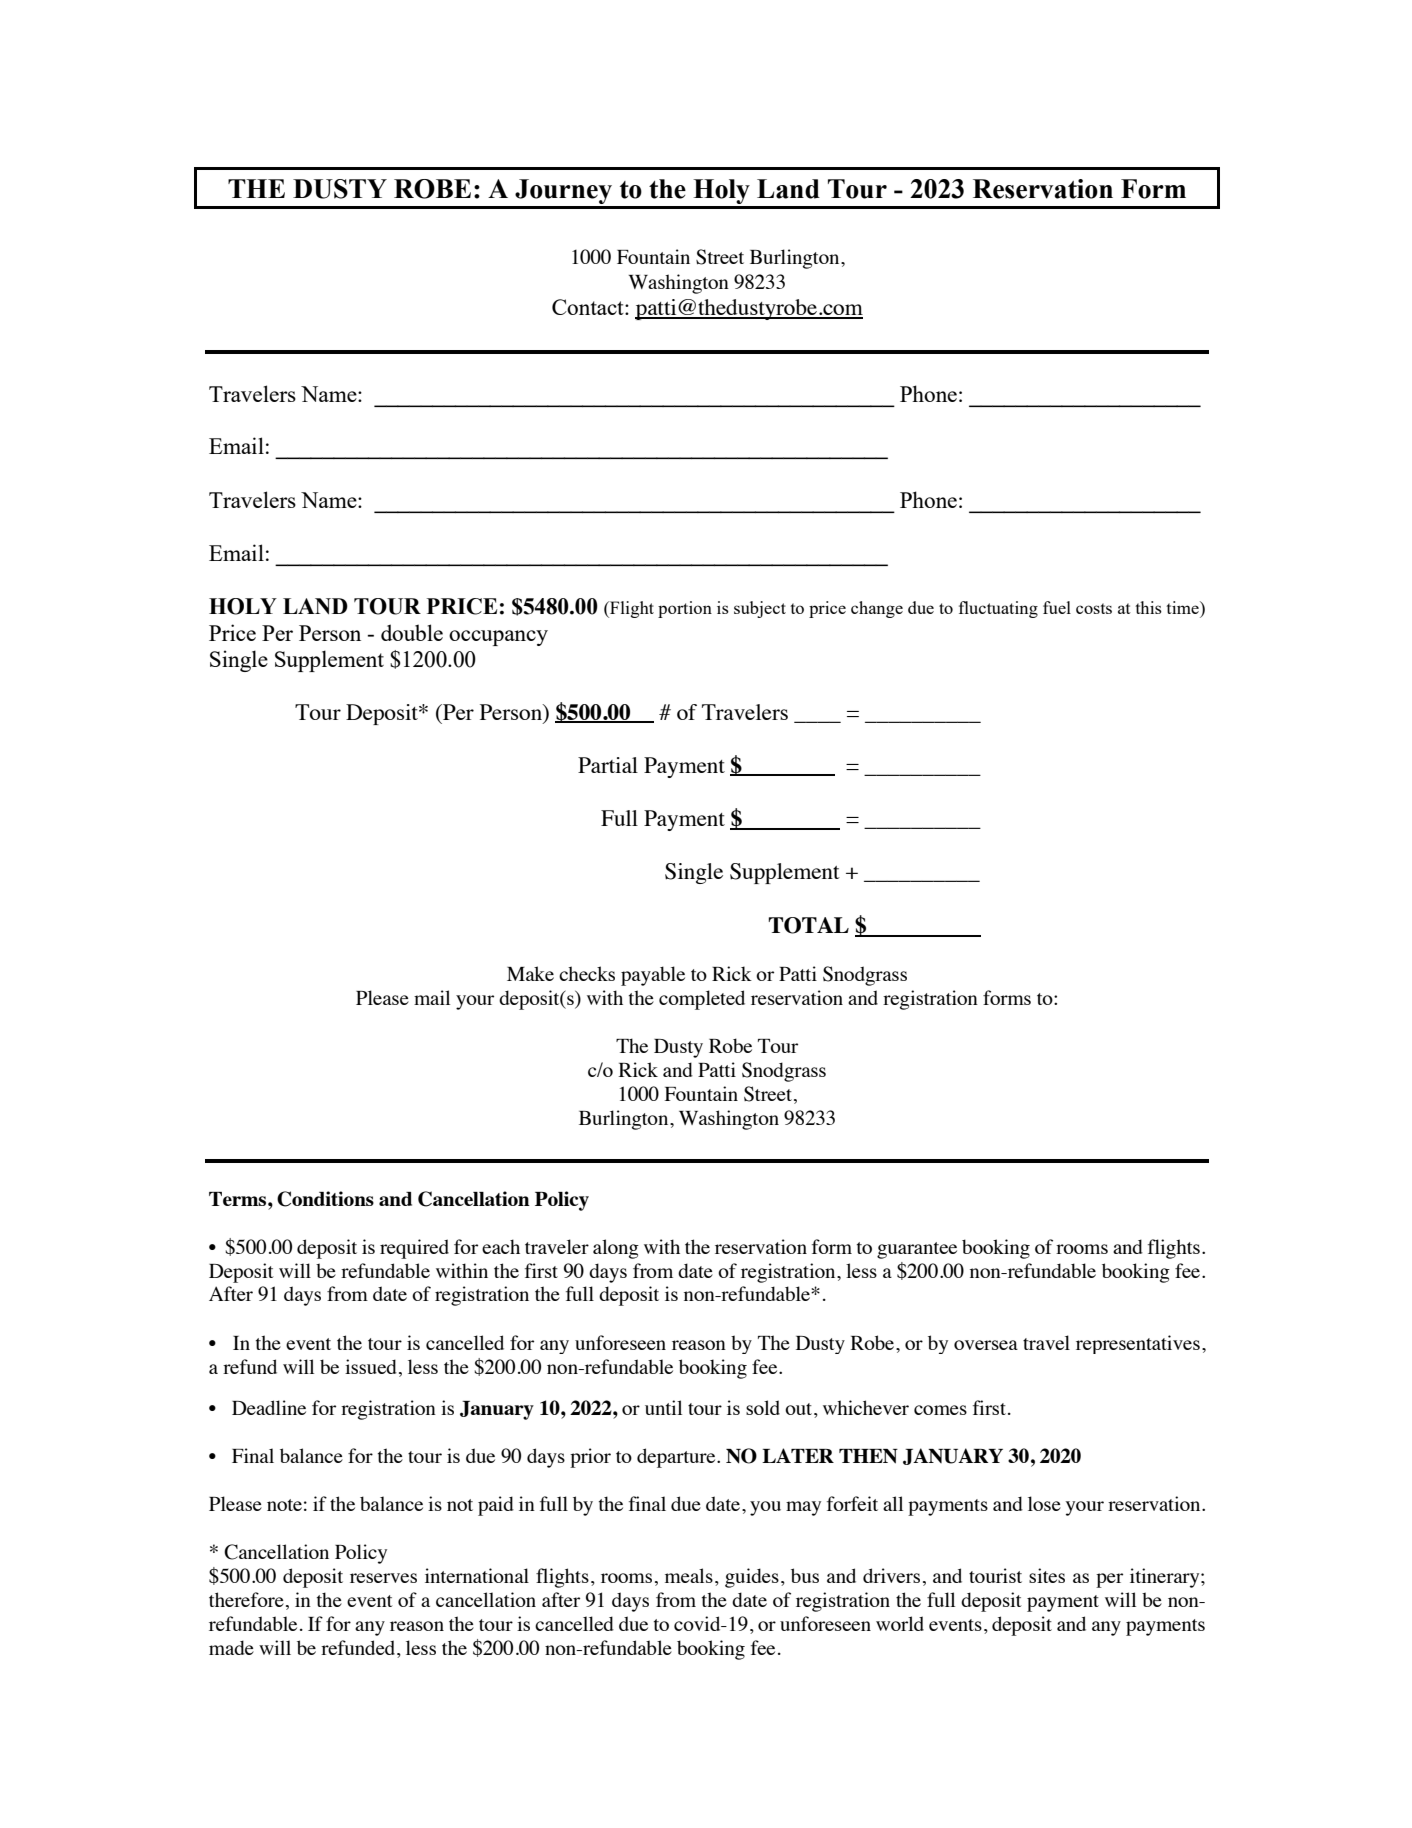  Describe the element at coordinates (1094, 608) in the page. I see `costs` at that location.
